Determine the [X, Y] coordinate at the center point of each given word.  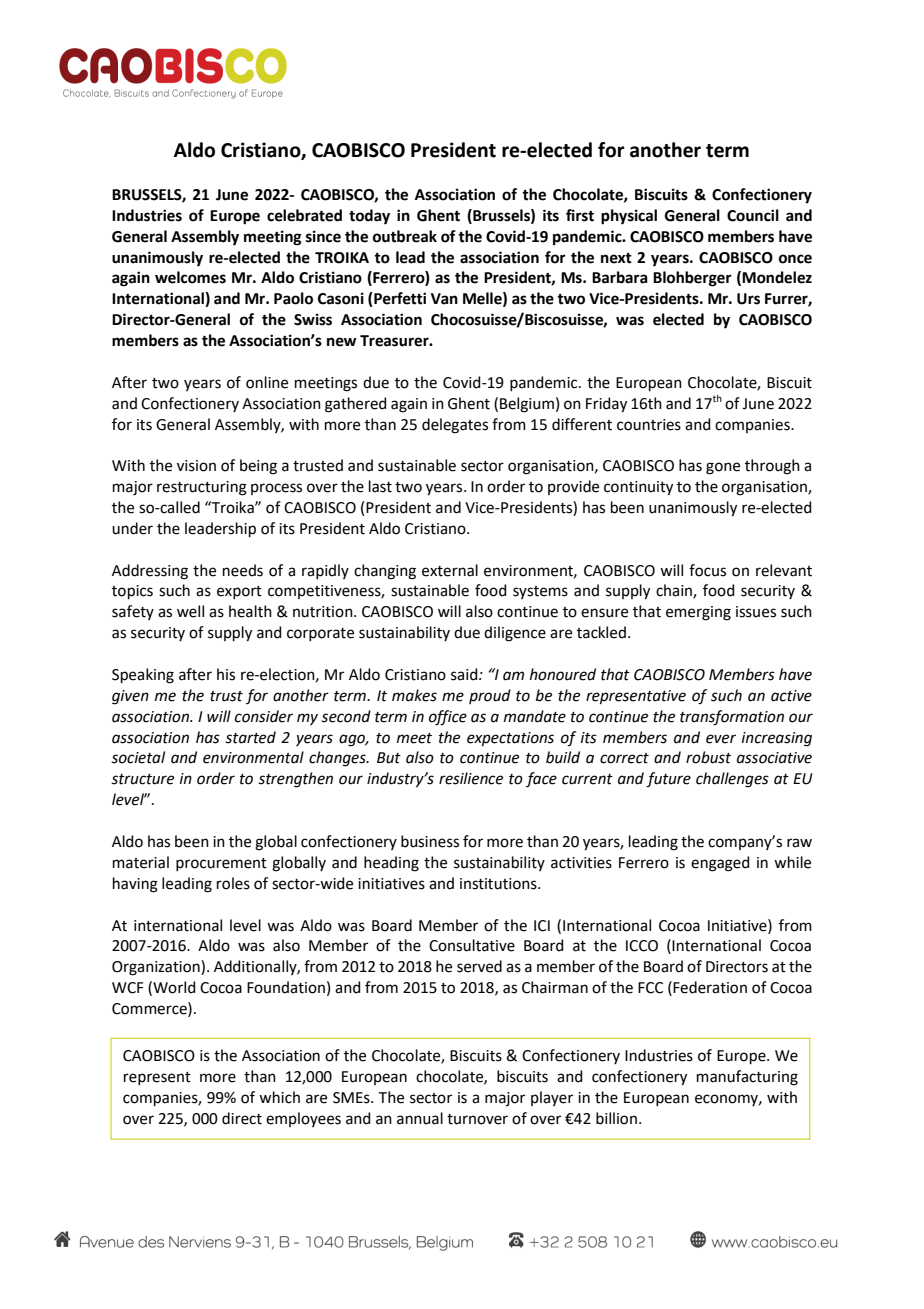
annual [420, 1118]
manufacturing [747, 1078]
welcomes [190, 277]
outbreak [405, 236]
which [279, 1097]
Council [753, 215]
